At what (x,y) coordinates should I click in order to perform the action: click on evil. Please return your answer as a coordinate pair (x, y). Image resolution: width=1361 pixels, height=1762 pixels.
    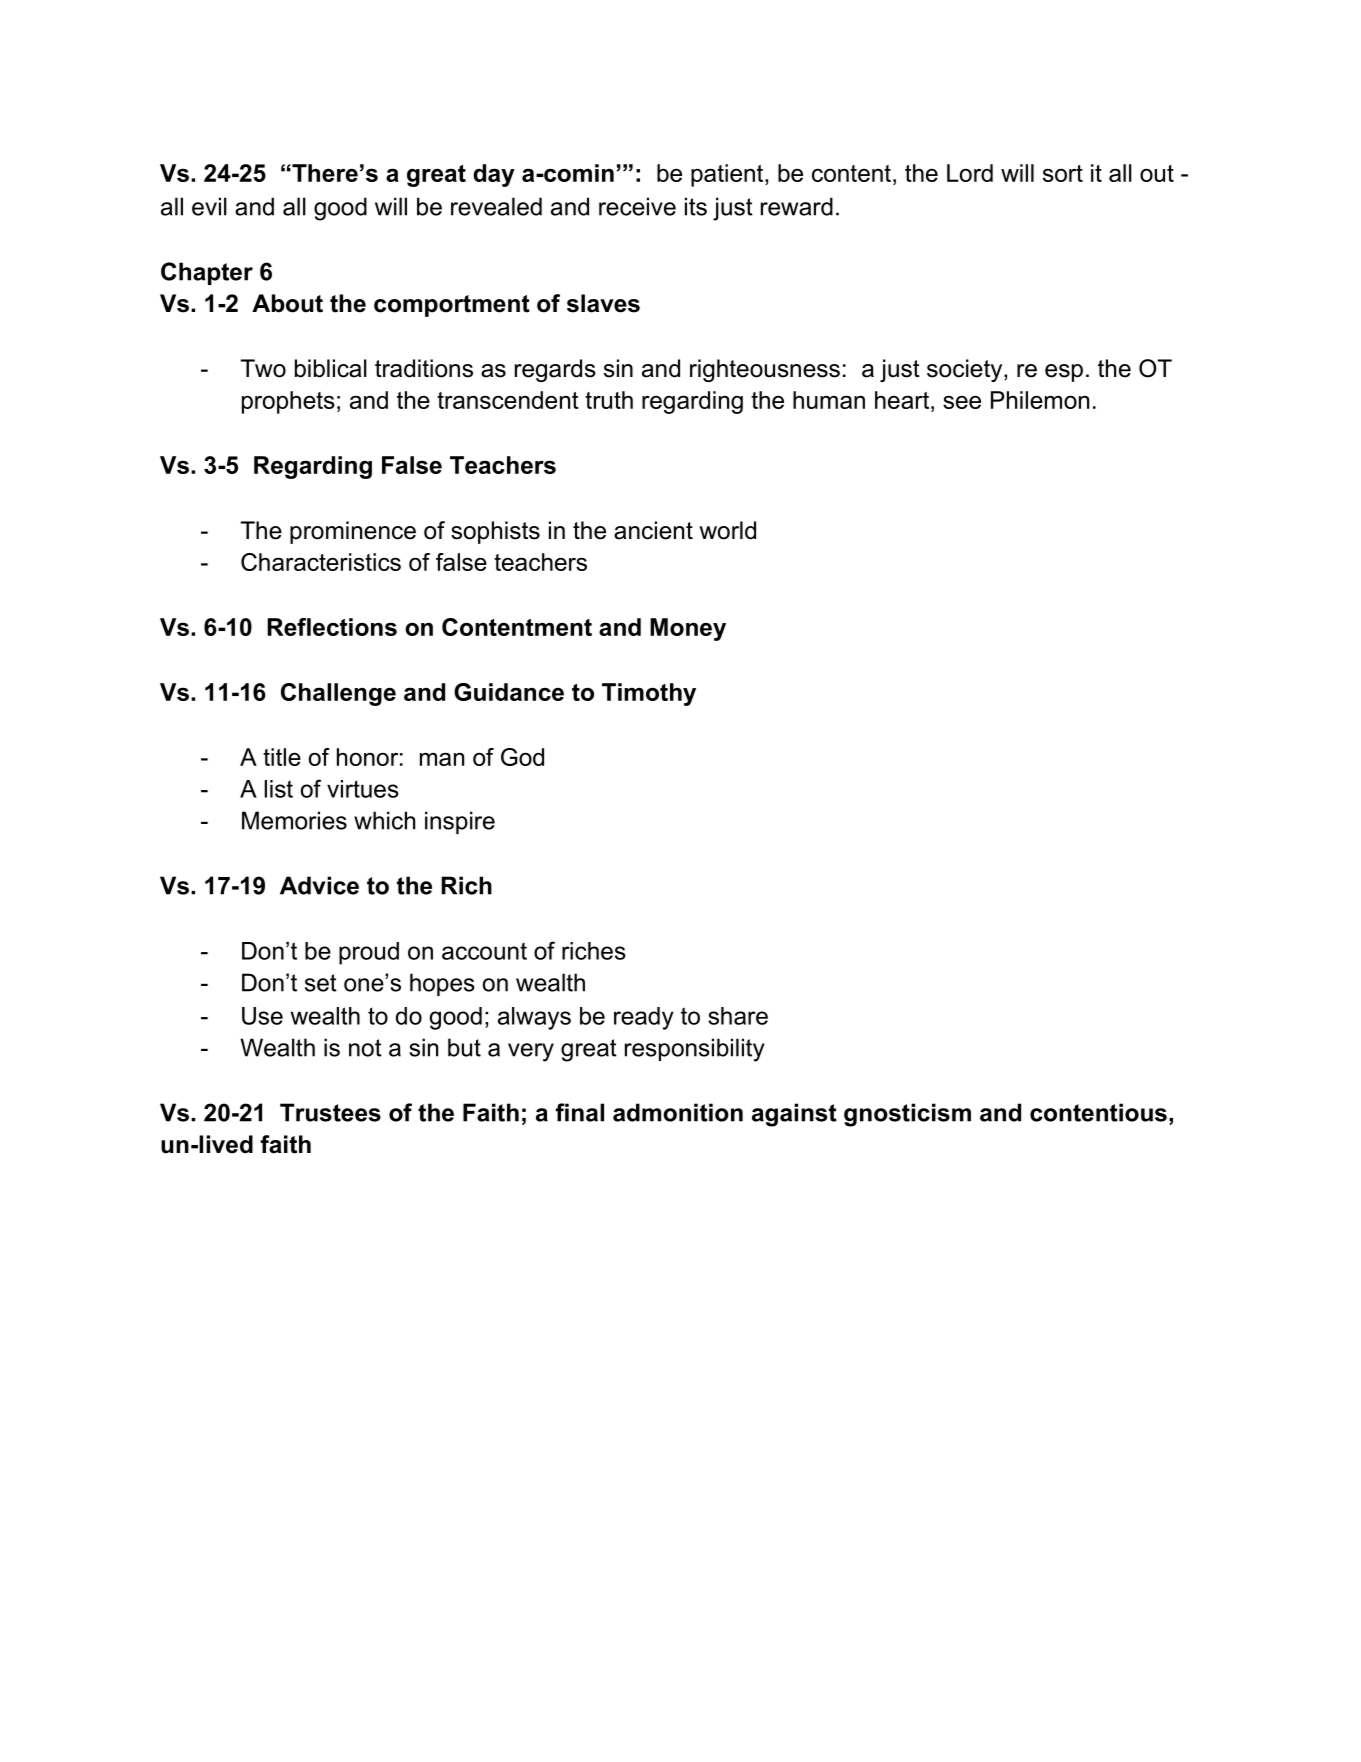
    Looking at the image, I should click on (209, 206).
